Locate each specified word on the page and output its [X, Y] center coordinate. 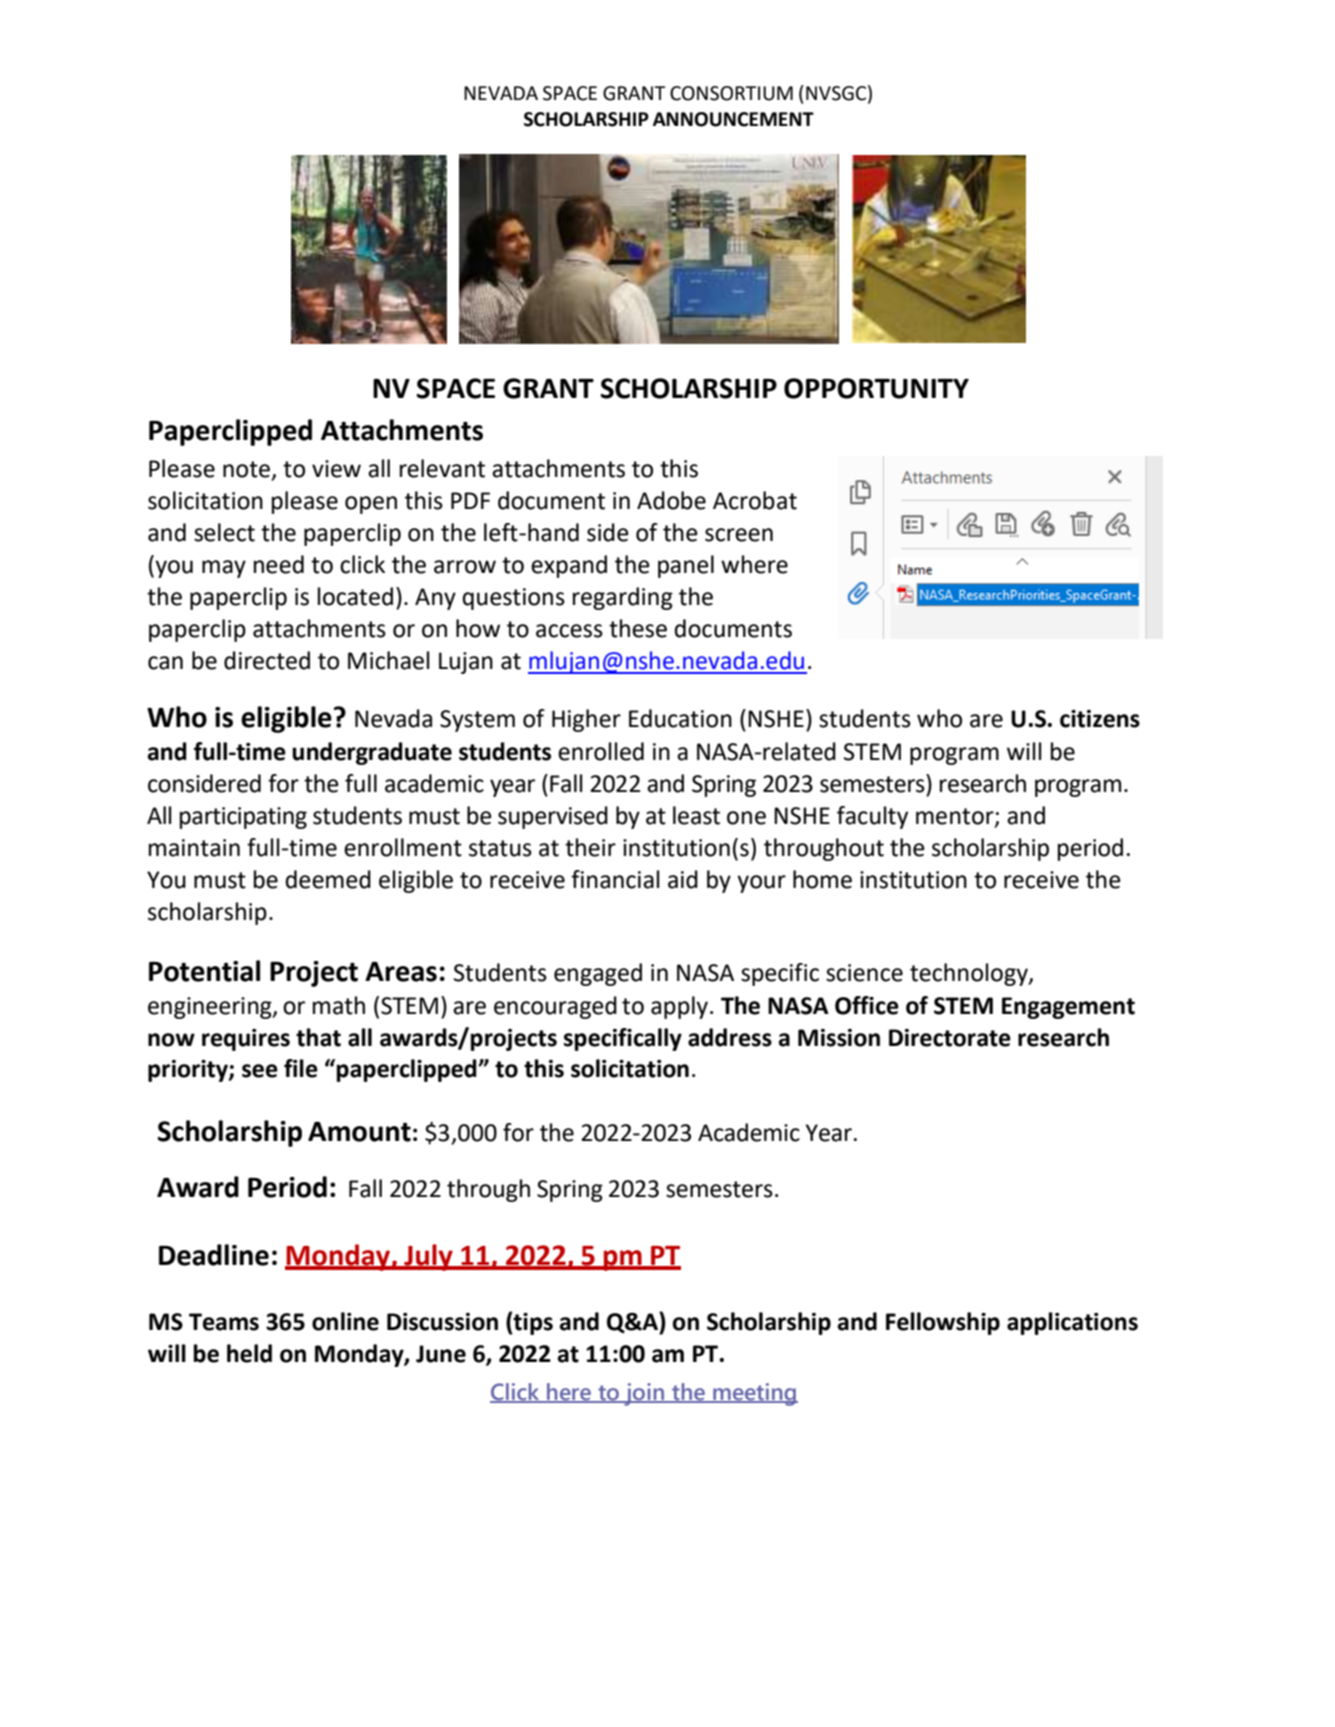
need [279, 564]
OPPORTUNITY [876, 388]
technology [970, 974]
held [249, 1353]
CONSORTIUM [731, 93]
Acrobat [755, 500]
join [644, 1394]
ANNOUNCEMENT [733, 119]
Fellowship [943, 1323]
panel [686, 566]
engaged [598, 974]
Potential [204, 971]
